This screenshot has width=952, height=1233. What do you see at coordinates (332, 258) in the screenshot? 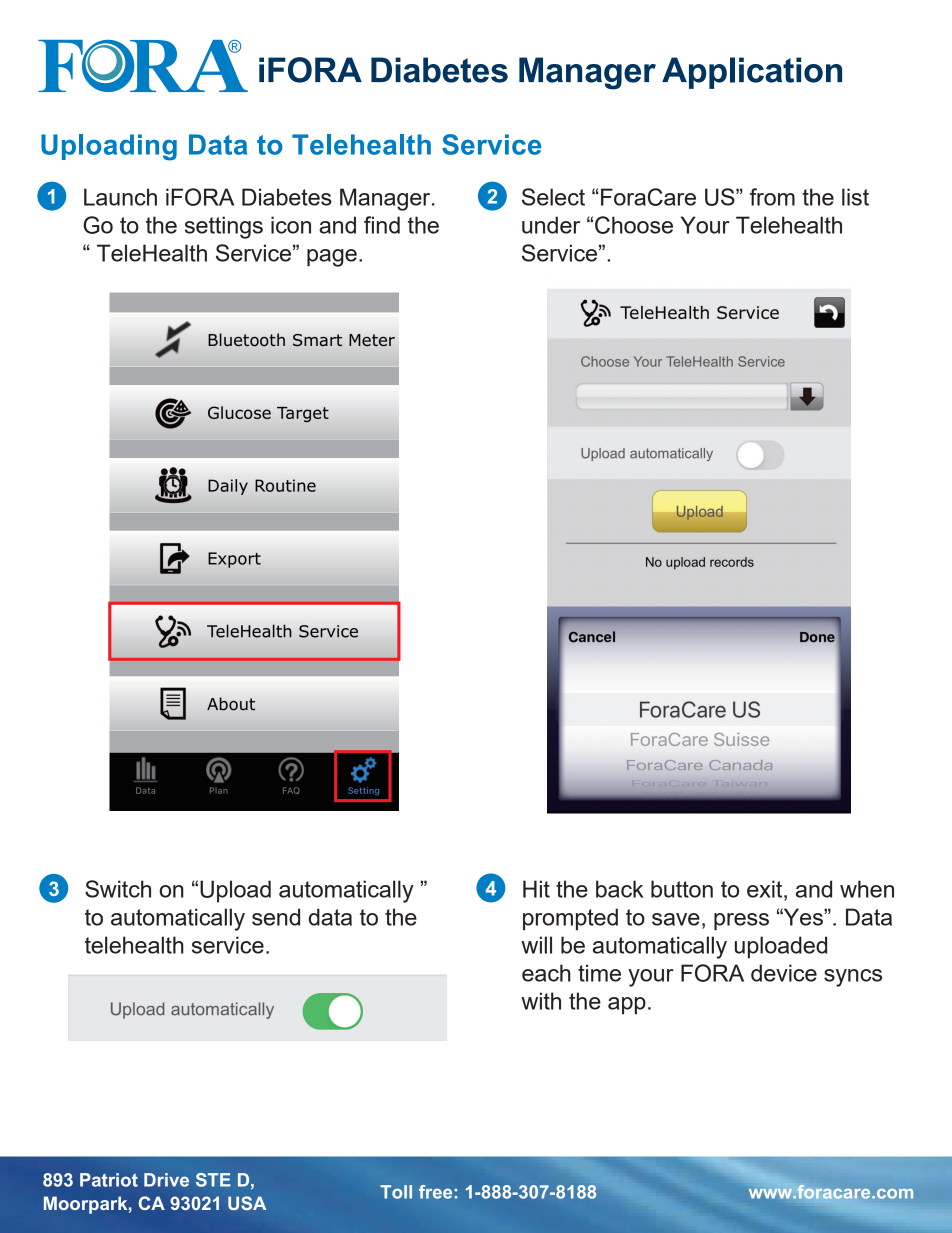
I see `page` at bounding box center [332, 258].
